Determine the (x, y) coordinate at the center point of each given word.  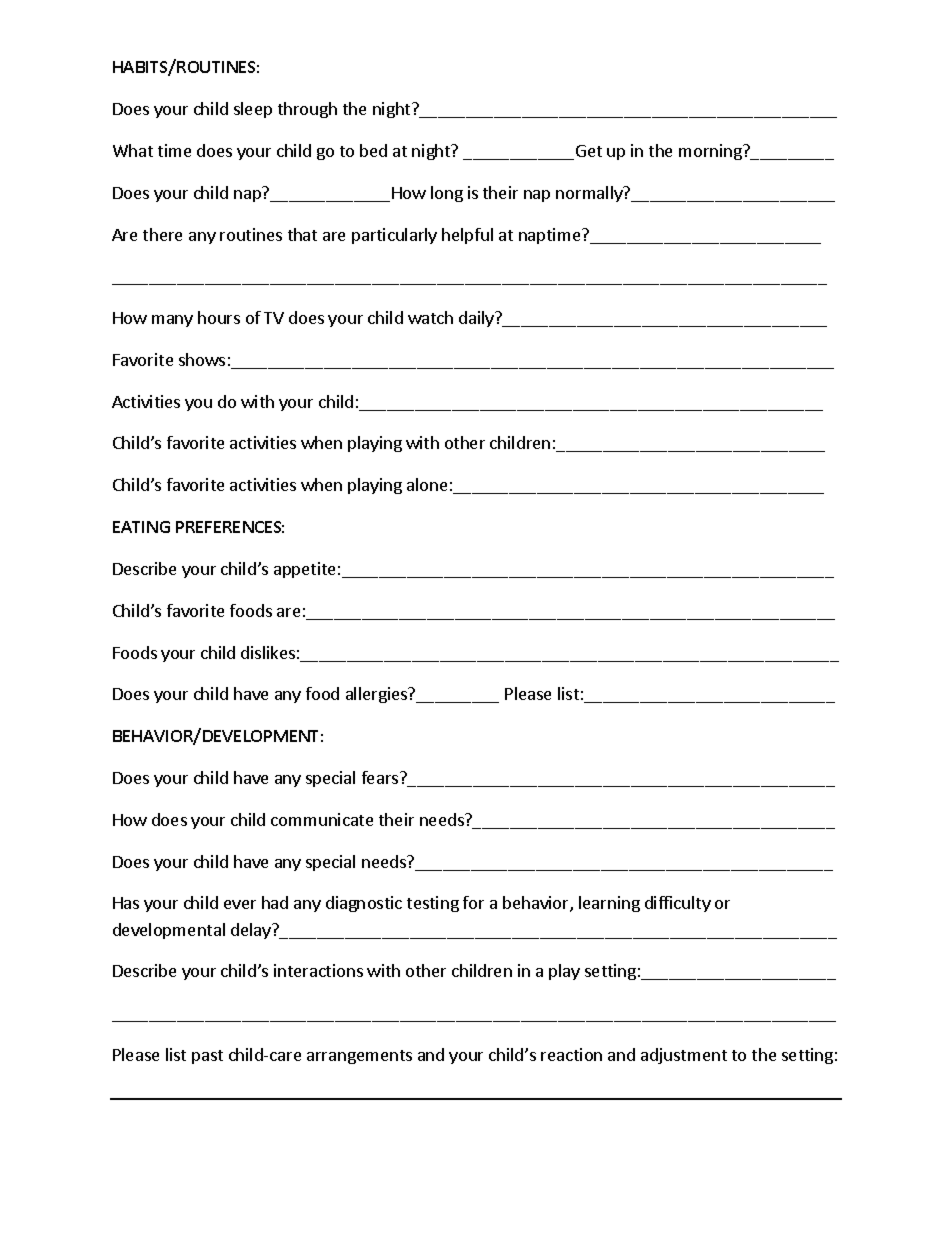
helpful (467, 236)
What (133, 150)
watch (430, 317)
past (207, 1057)
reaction (571, 1054)
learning (609, 904)
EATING (141, 527)
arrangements (359, 1057)
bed (373, 150)
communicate (322, 819)
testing (433, 904)
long (447, 194)
